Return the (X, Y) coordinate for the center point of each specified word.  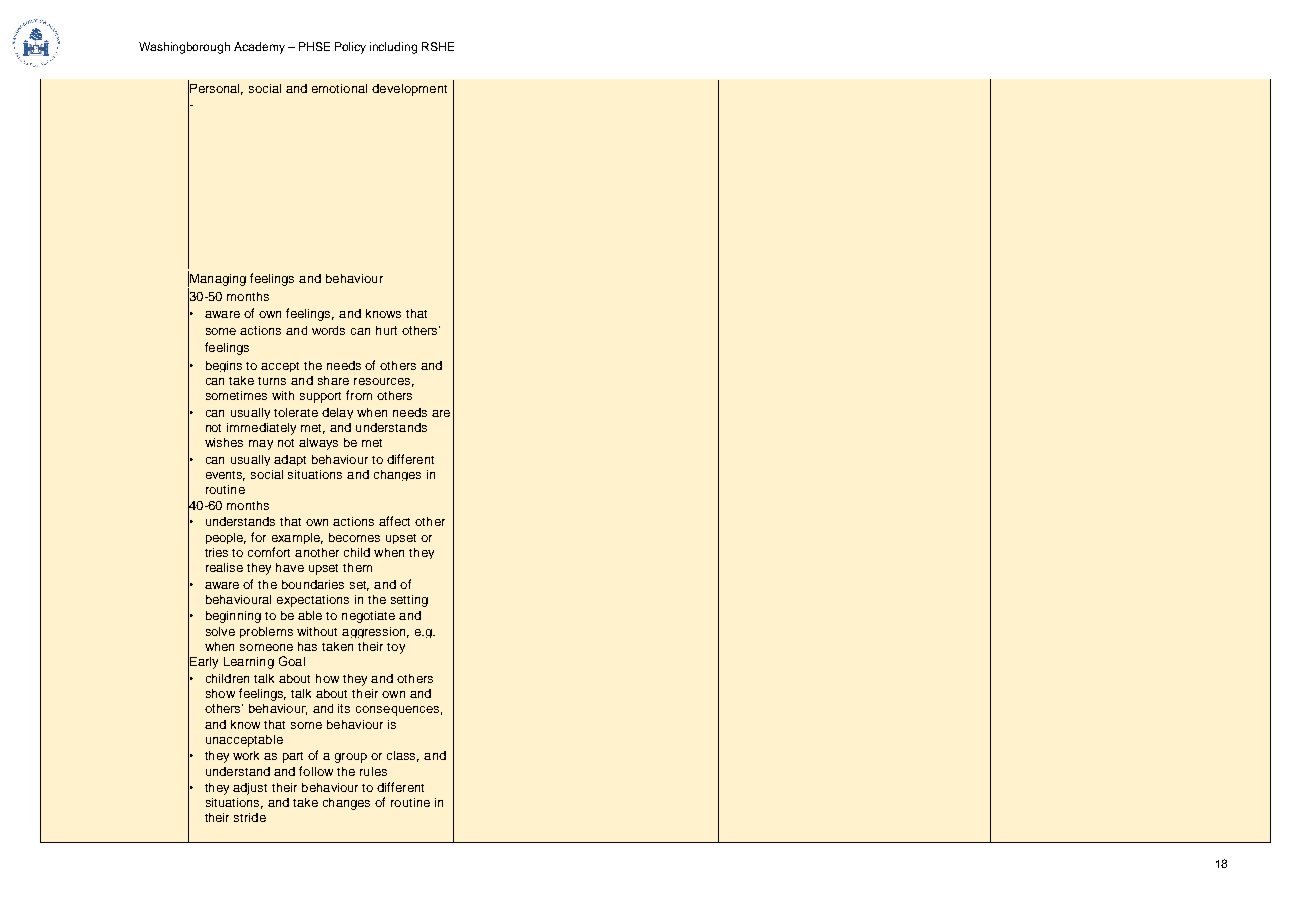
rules (373, 771)
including (393, 48)
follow (316, 771)
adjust (250, 789)
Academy (259, 48)
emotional (339, 88)
